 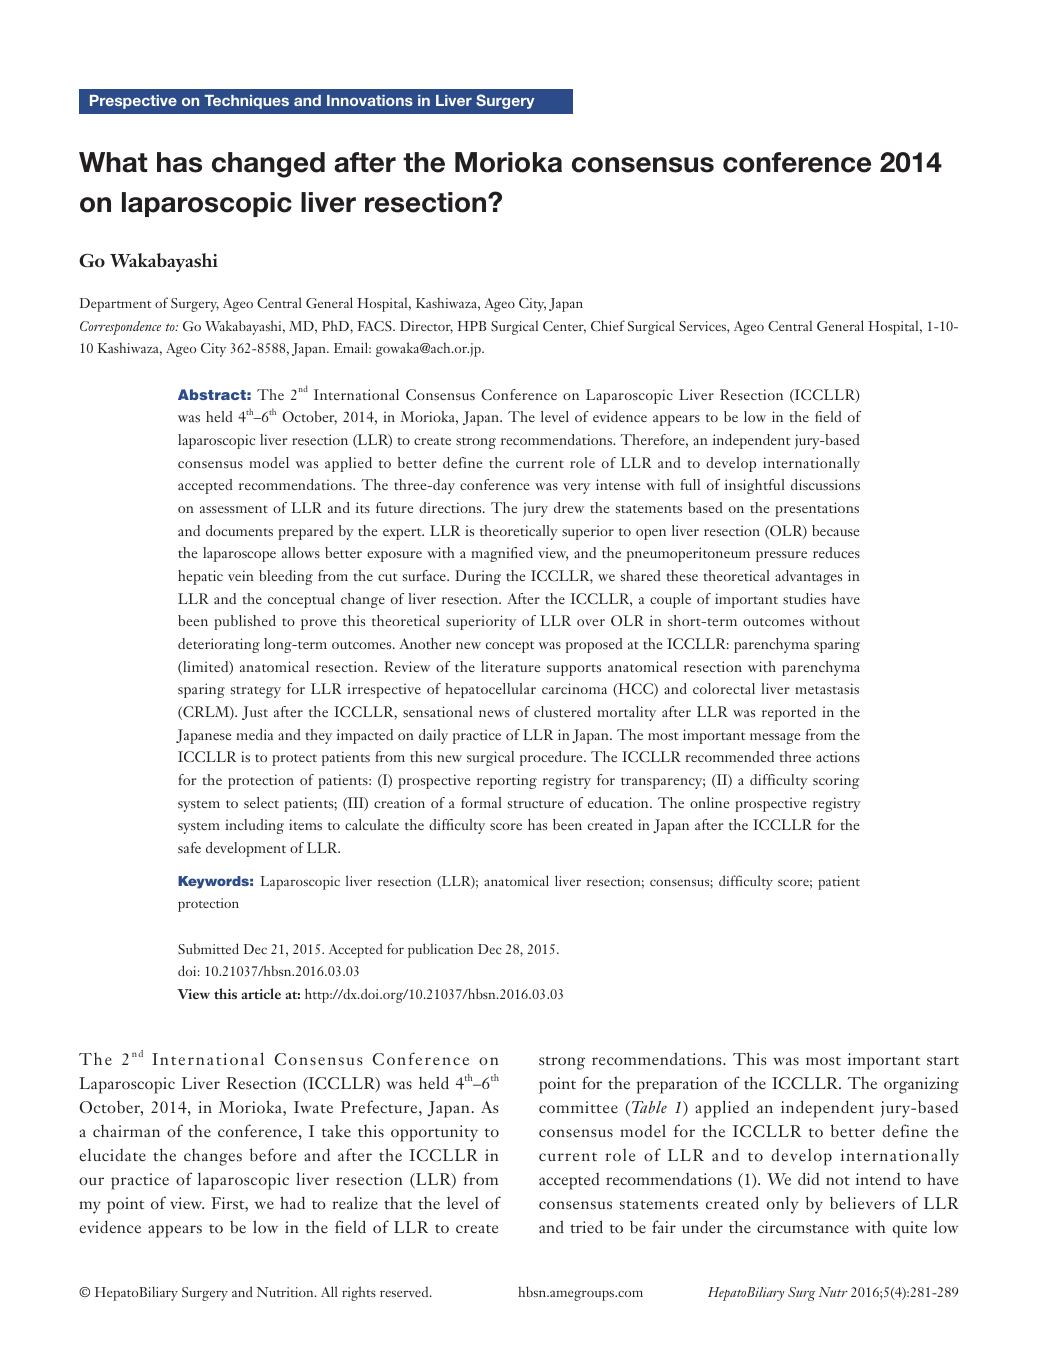 I want to click on Submitted, so click(x=208, y=948).
